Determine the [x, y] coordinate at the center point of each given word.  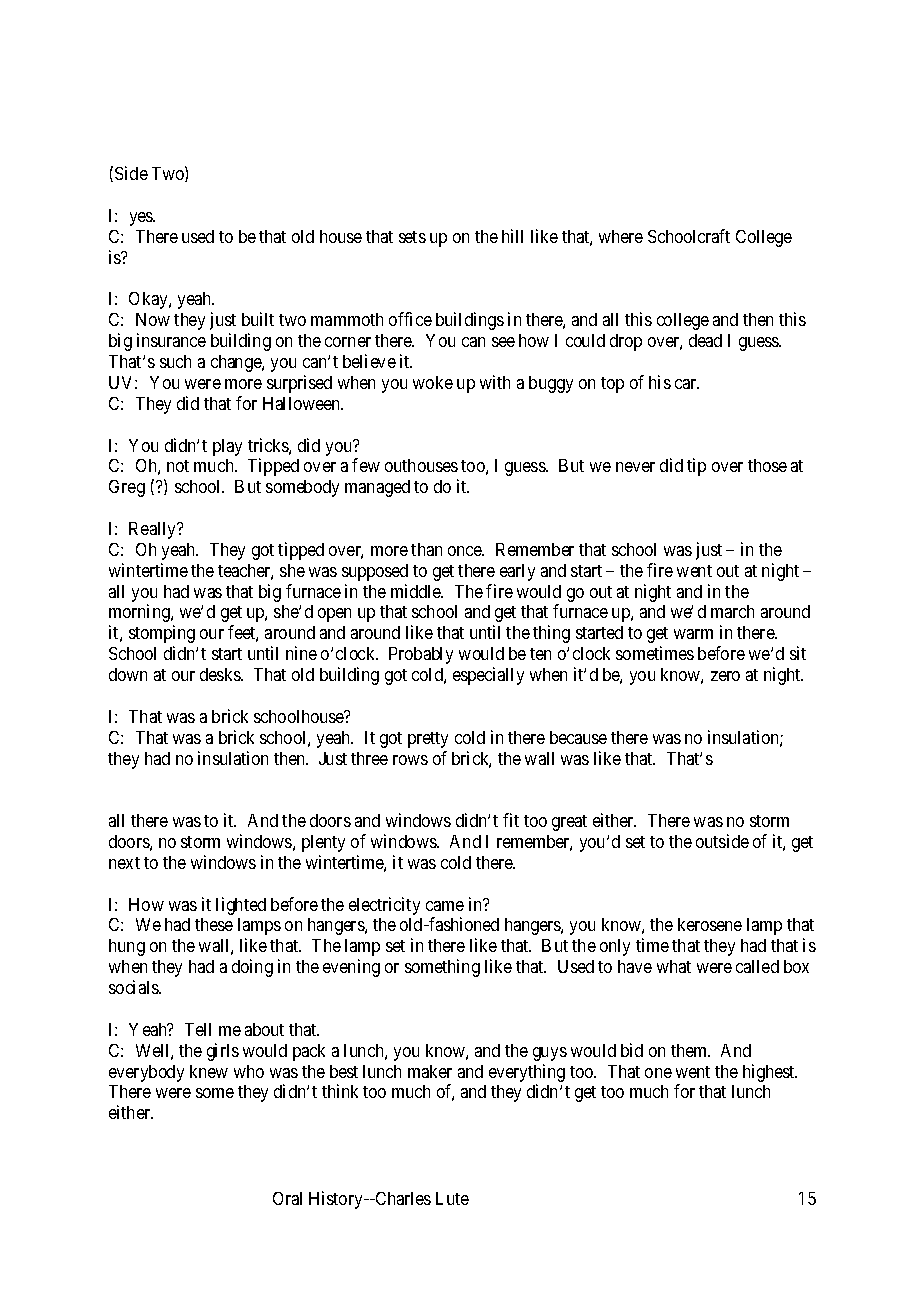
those [767, 465]
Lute [452, 1198]
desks [221, 674]
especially [488, 676]
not [178, 466]
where [621, 236]
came [445, 906]
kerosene [710, 924]
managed [377, 488]
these [214, 924]
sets [412, 237]
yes [142, 219]
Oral [287, 1198]
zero [725, 676]
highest [770, 1073]
